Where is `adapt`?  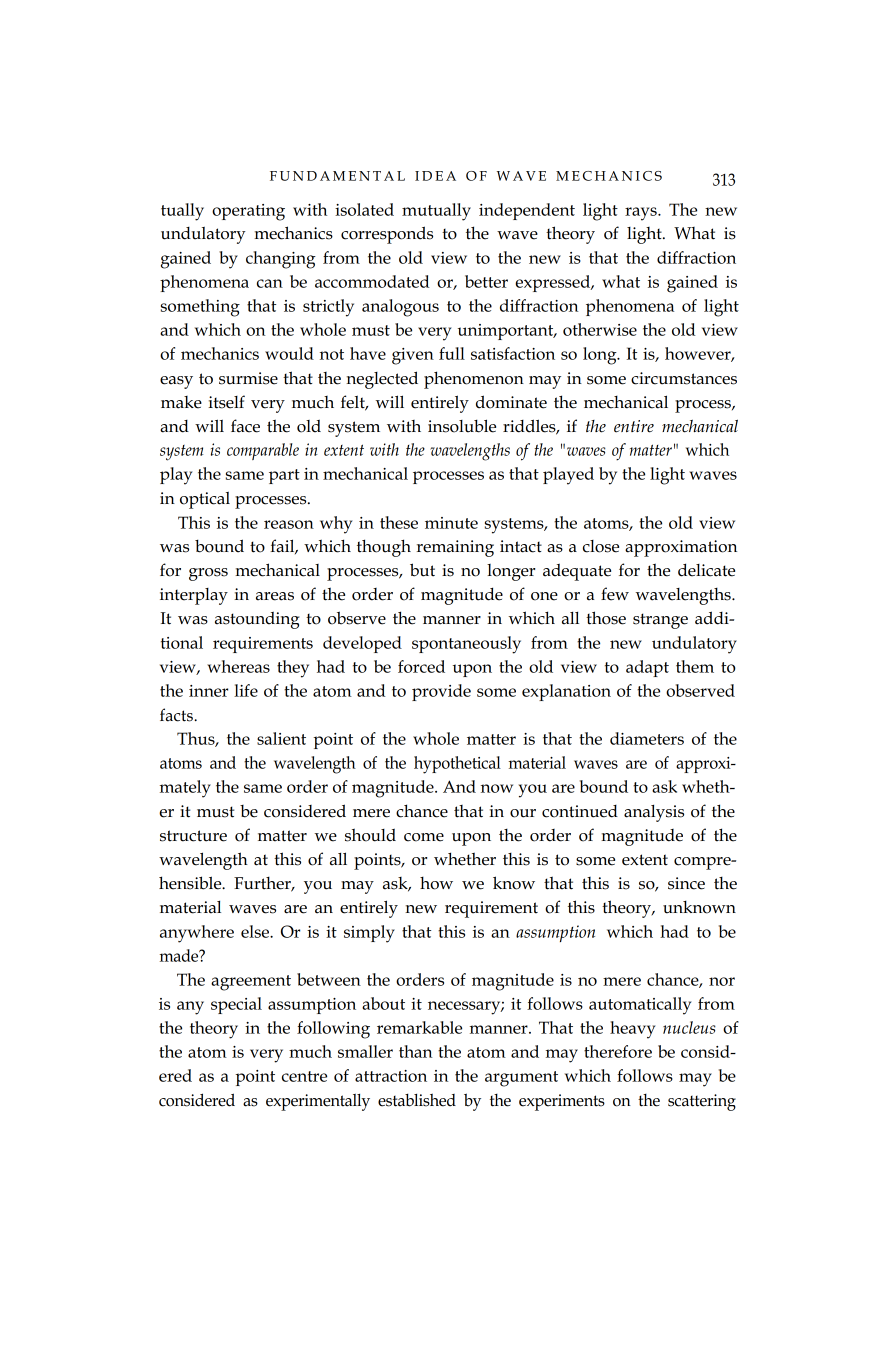
adapt is located at coordinates (647, 668).
